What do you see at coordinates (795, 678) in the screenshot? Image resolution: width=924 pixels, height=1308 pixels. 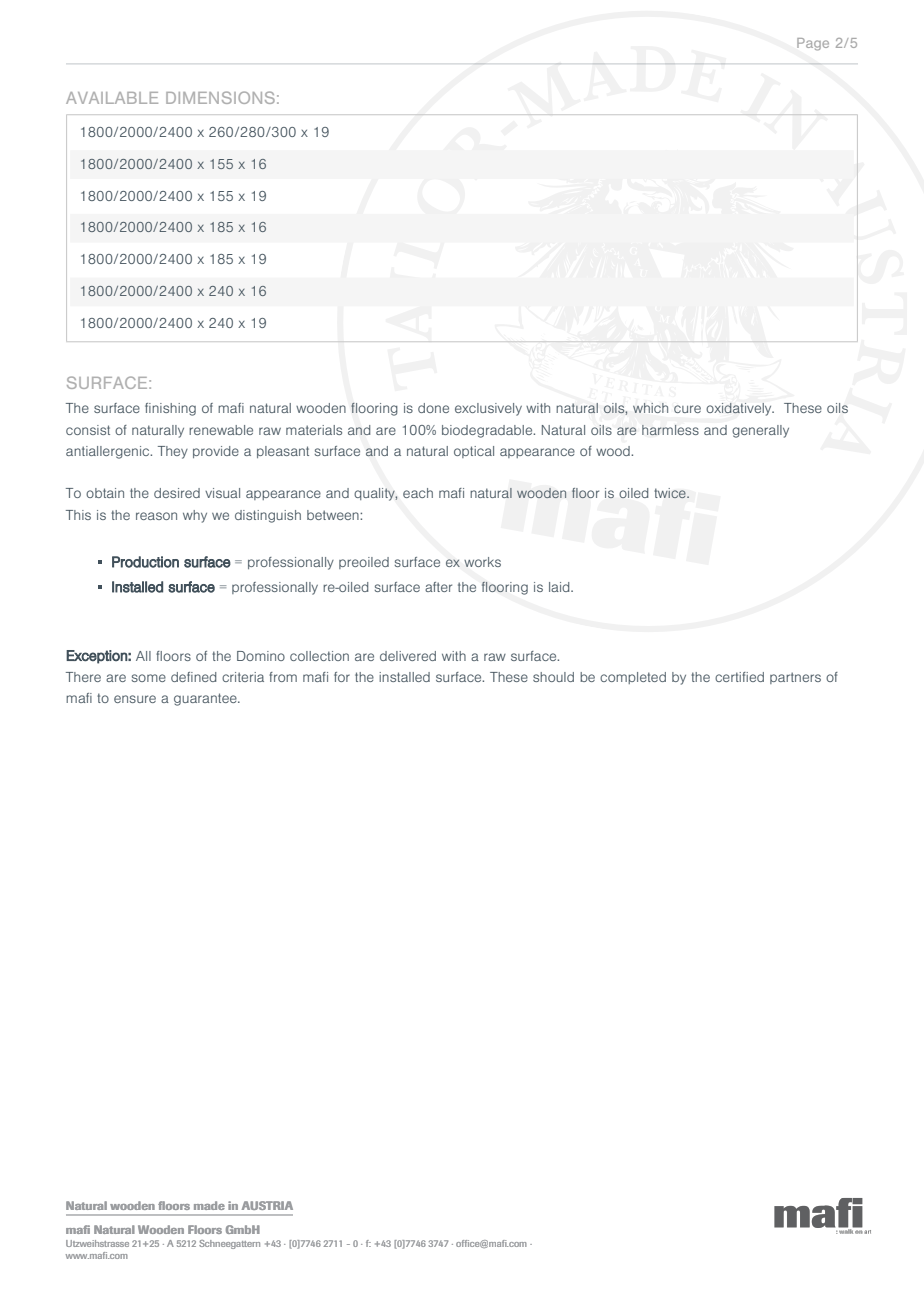 I see `partners` at bounding box center [795, 678].
